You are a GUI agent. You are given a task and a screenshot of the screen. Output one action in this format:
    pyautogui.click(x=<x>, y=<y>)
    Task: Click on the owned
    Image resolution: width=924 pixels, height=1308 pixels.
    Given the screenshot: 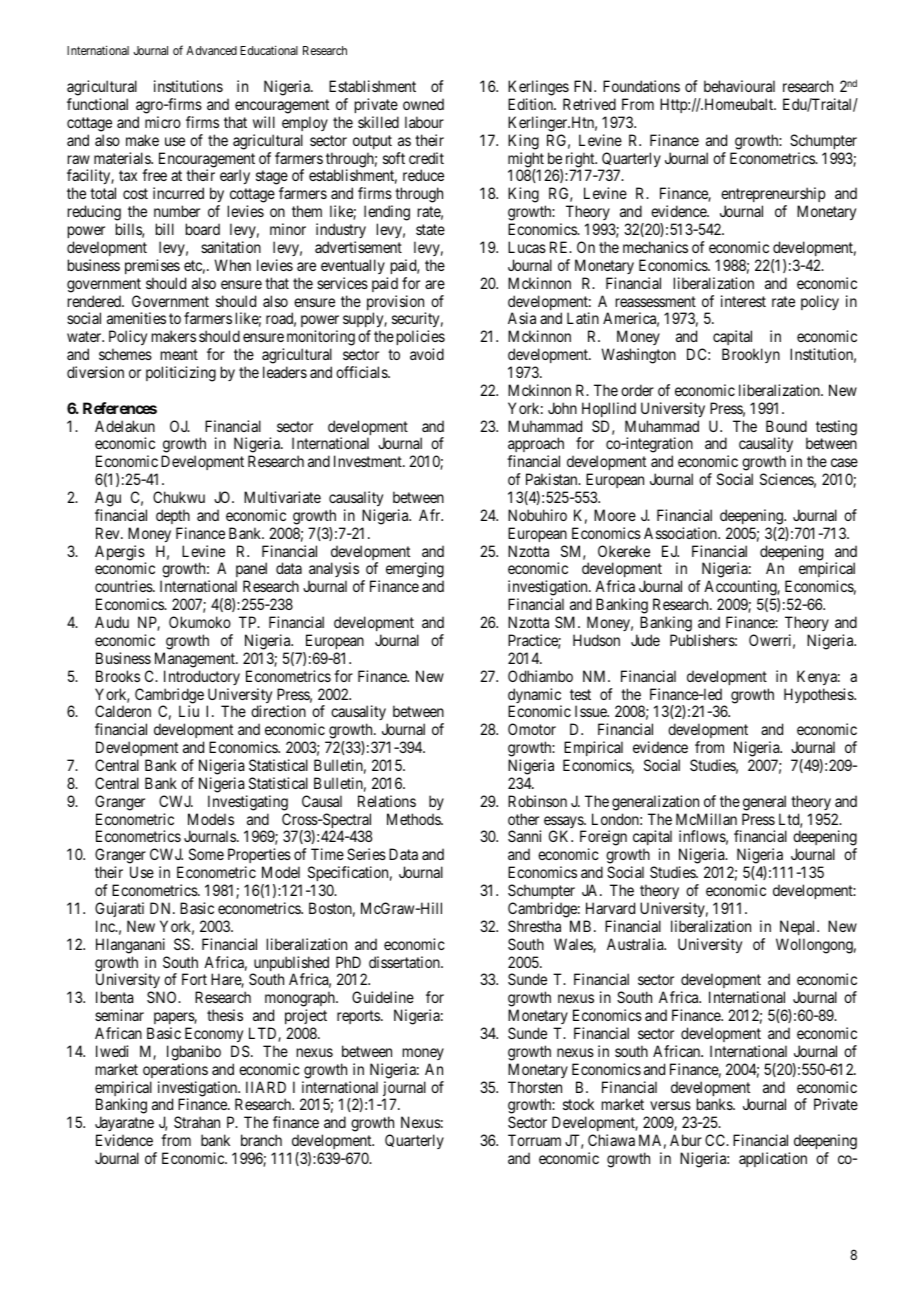 What is the action you would take?
    pyautogui.click(x=423, y=104)
